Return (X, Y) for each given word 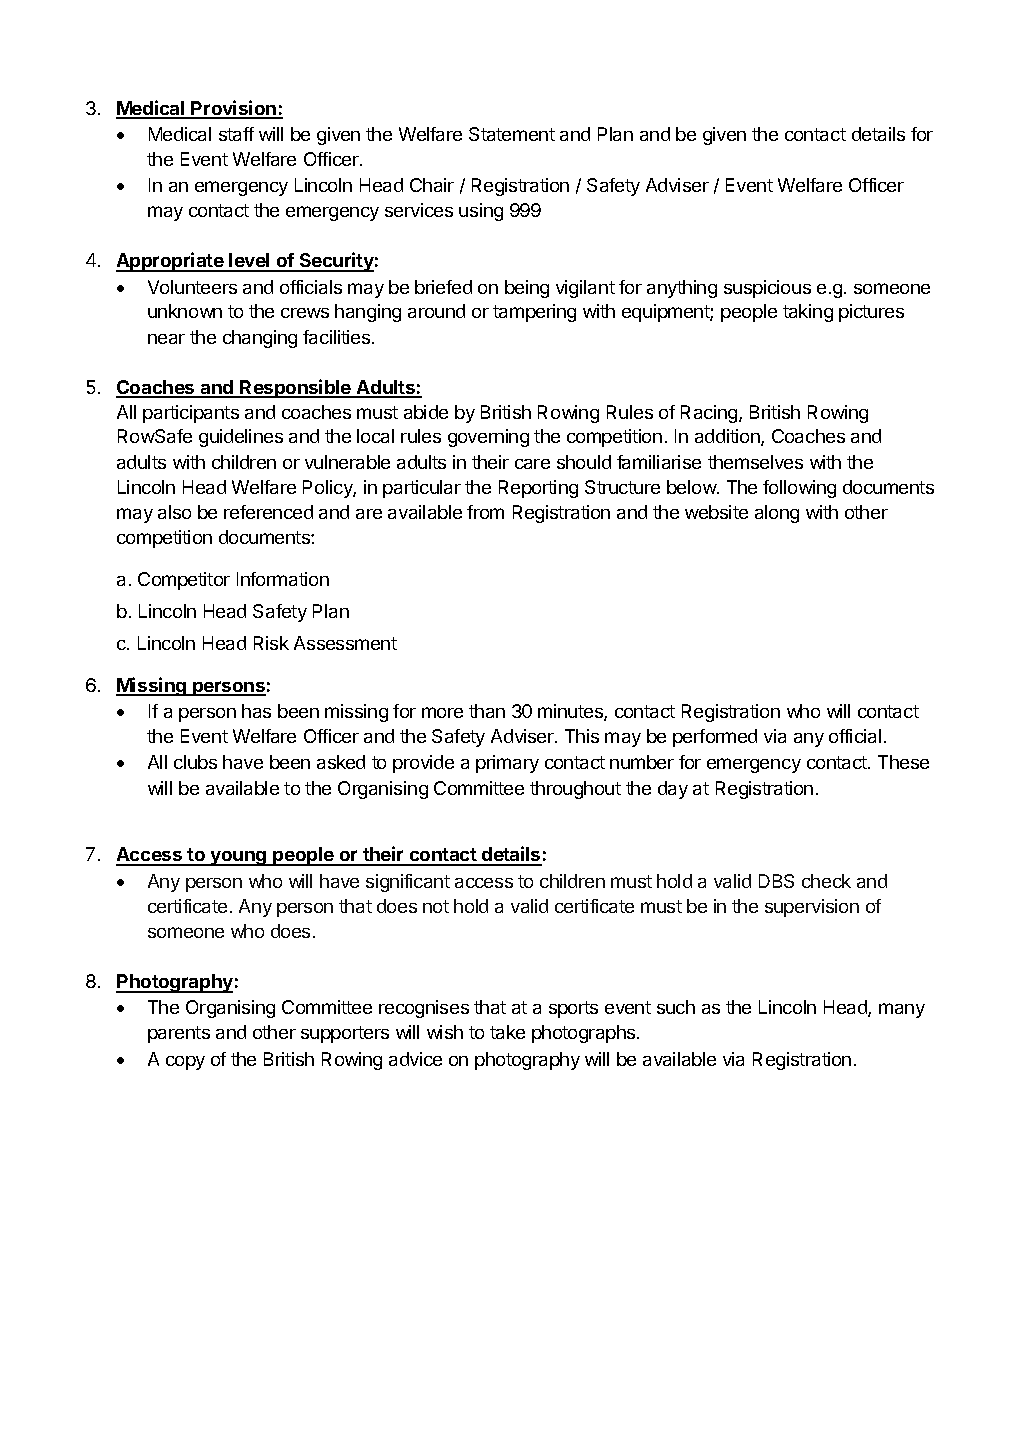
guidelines (241, 438)
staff (236, 134)
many (902, 1010)
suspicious (767, 289)
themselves (755, 462)
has (256, 711)
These (903, 762)
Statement (512, 134)
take (507, 1032)
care (532, 464)
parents (179, 1034)
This (582, 736)
